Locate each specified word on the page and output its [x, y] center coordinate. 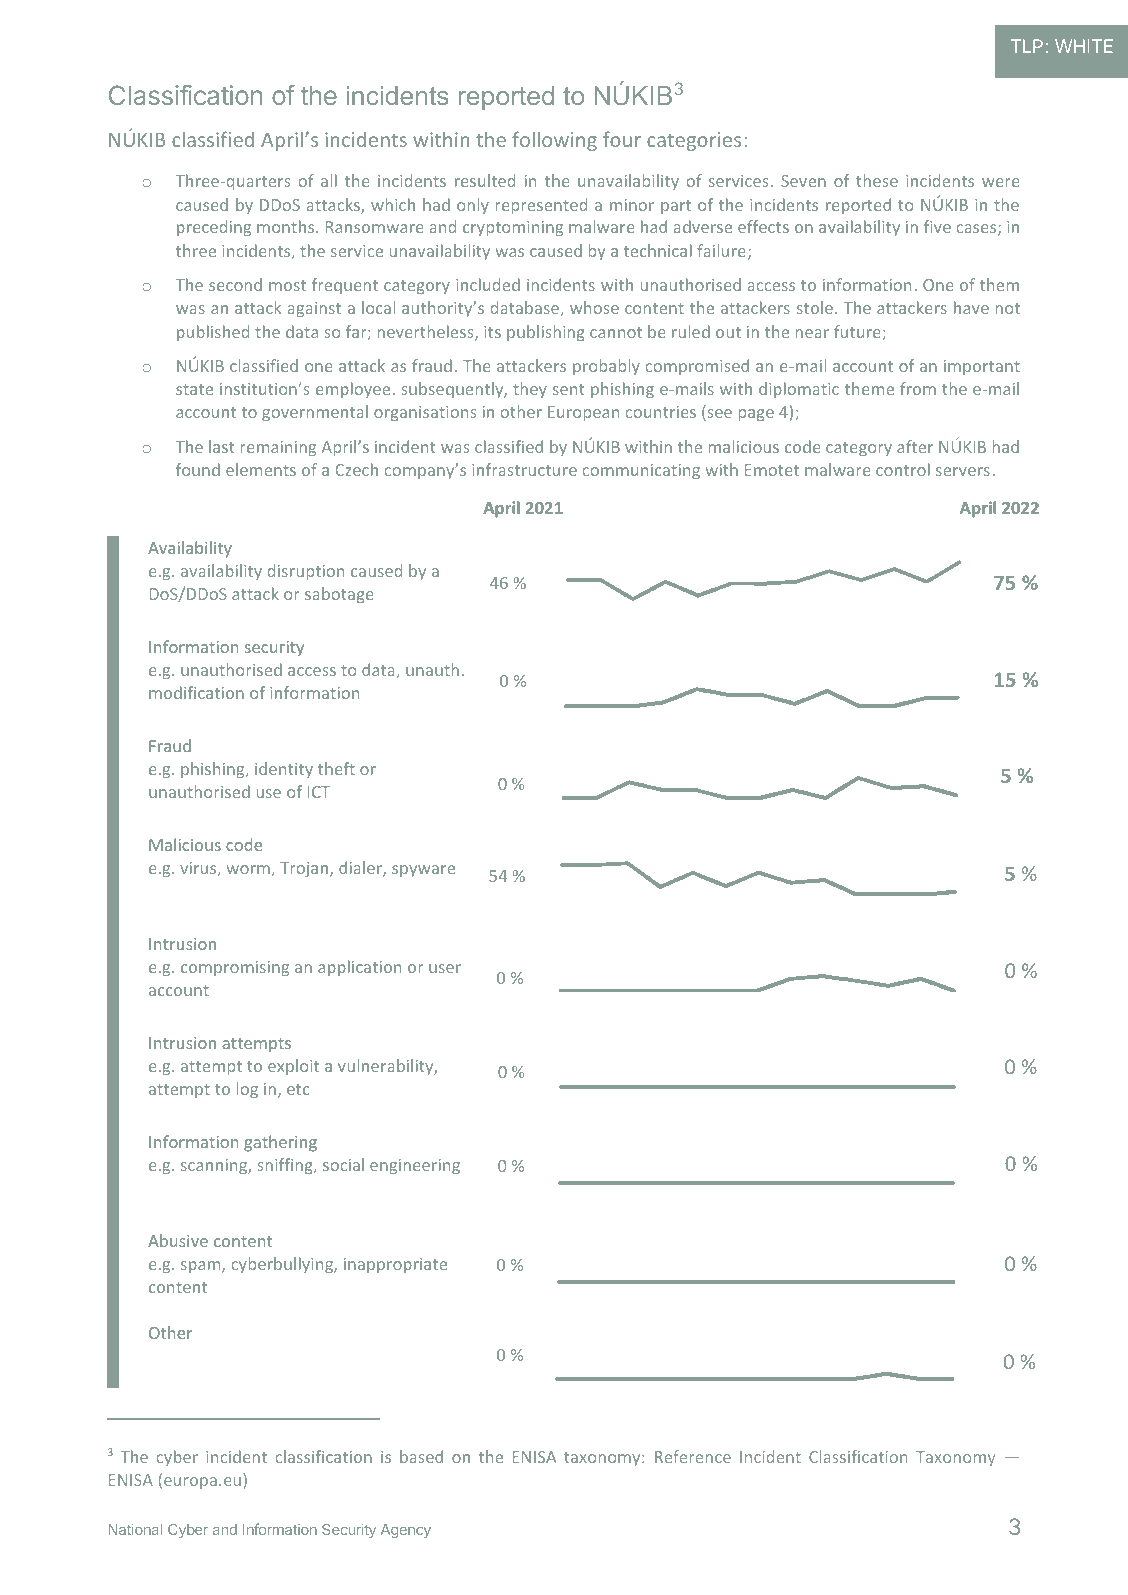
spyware [423, 871]
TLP [1027, 46]
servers [963, 471]
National [135, 1529]
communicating [641, 471]
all [329, 180]
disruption [306, 572]
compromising [235, 968]
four [622, 139]
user [445, 968]
